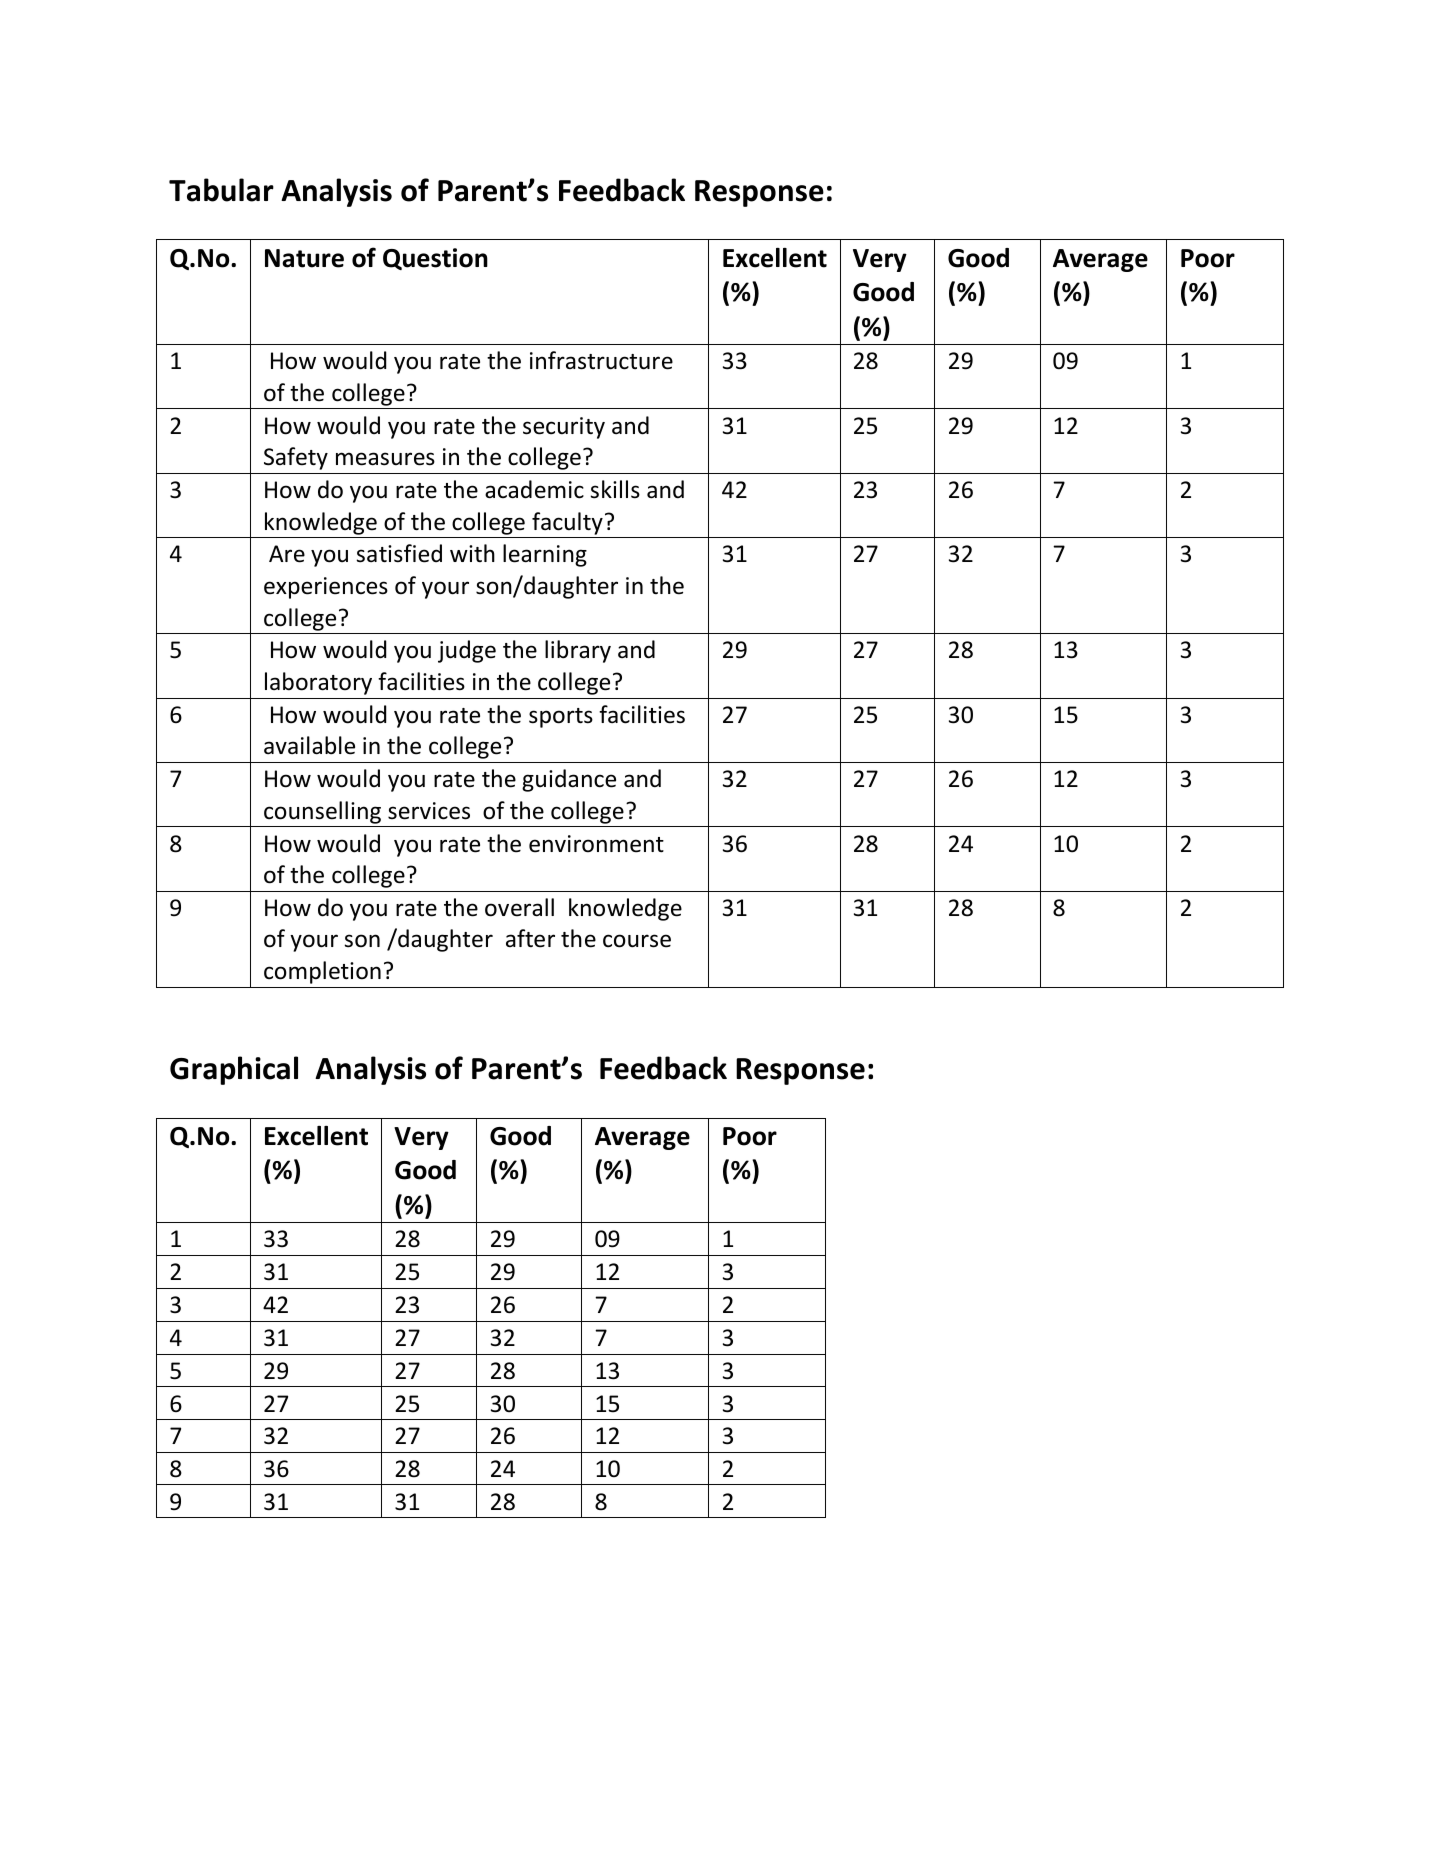 The width and height of the page is (1440, 1864). What do you see at coordinates (234, 1070) in the page?
I see `Graphical` at bounding box center [234, 1070].
